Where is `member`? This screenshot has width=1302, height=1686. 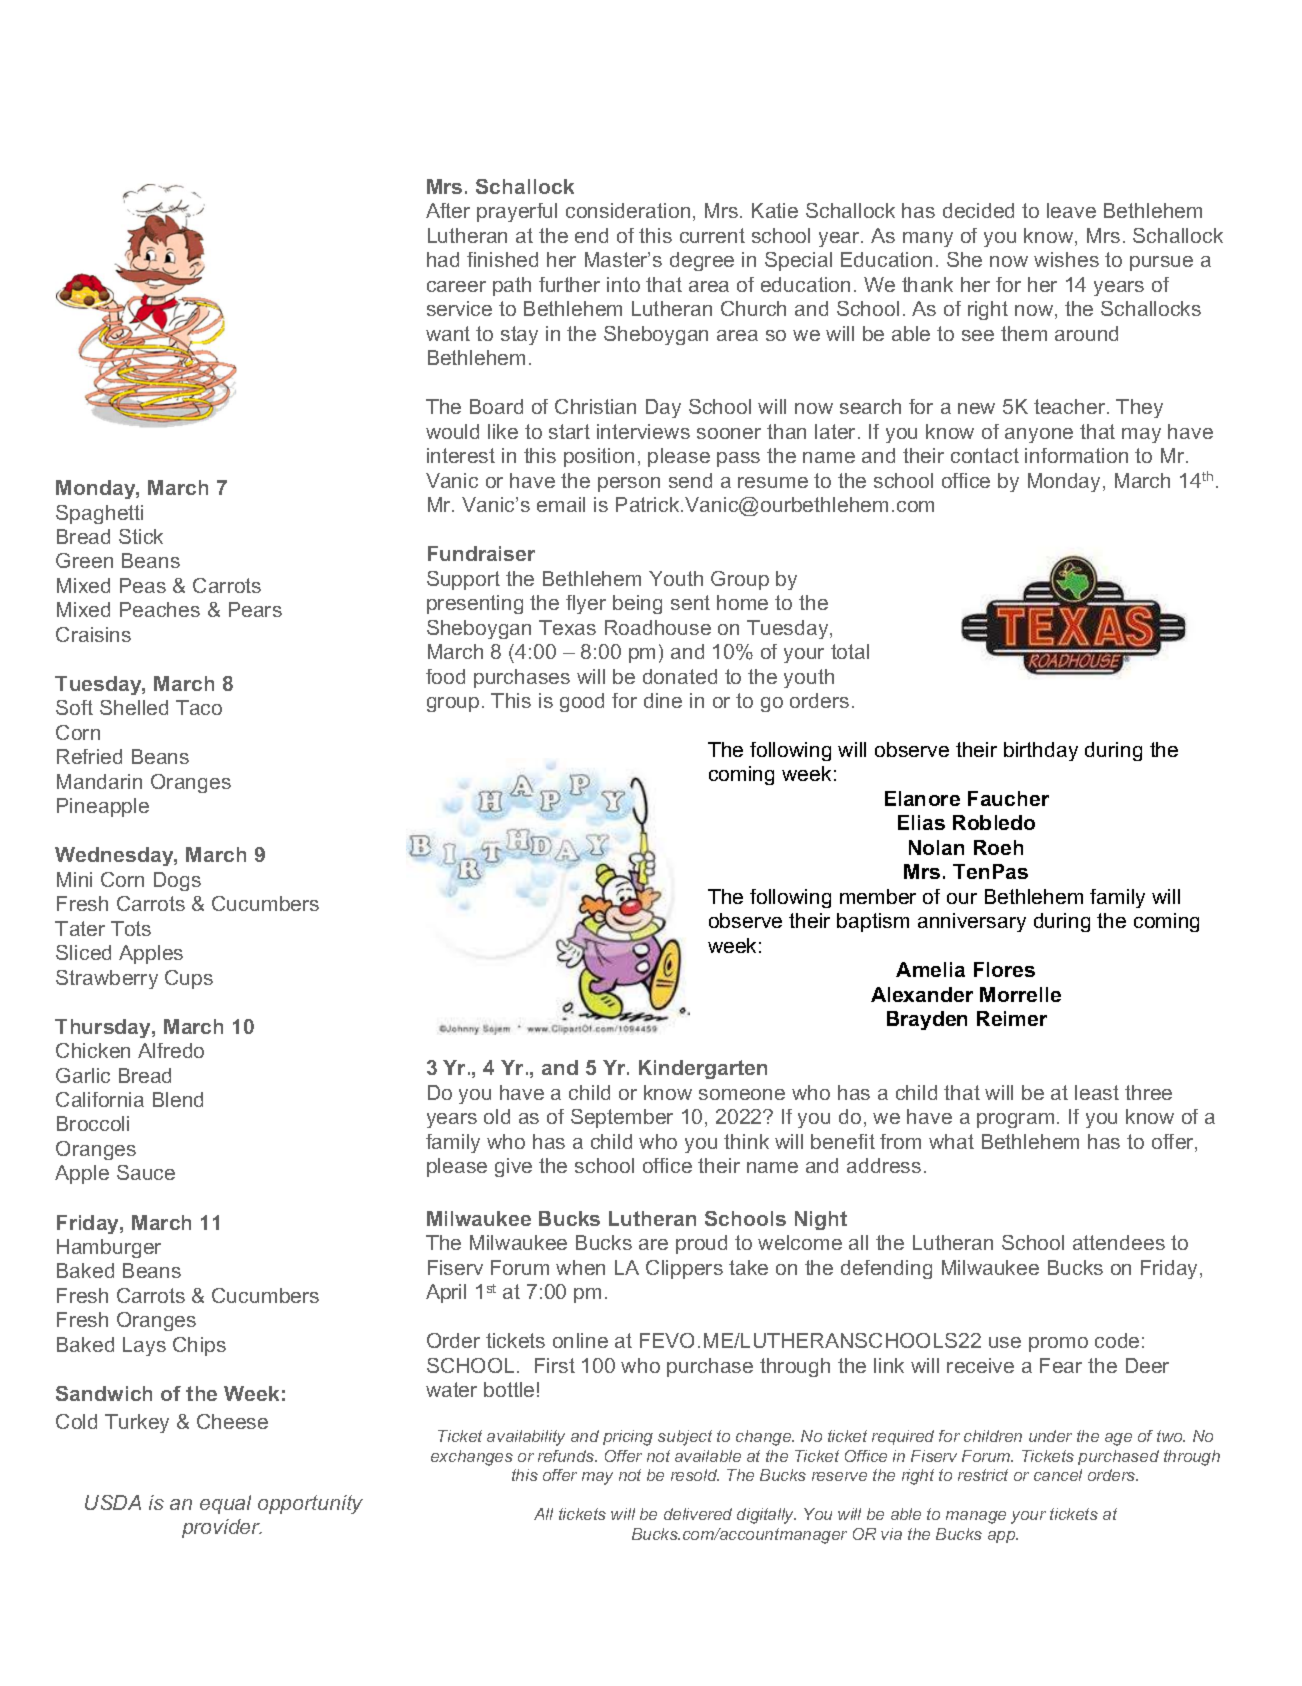 member is located at coordinates (878, 896).
